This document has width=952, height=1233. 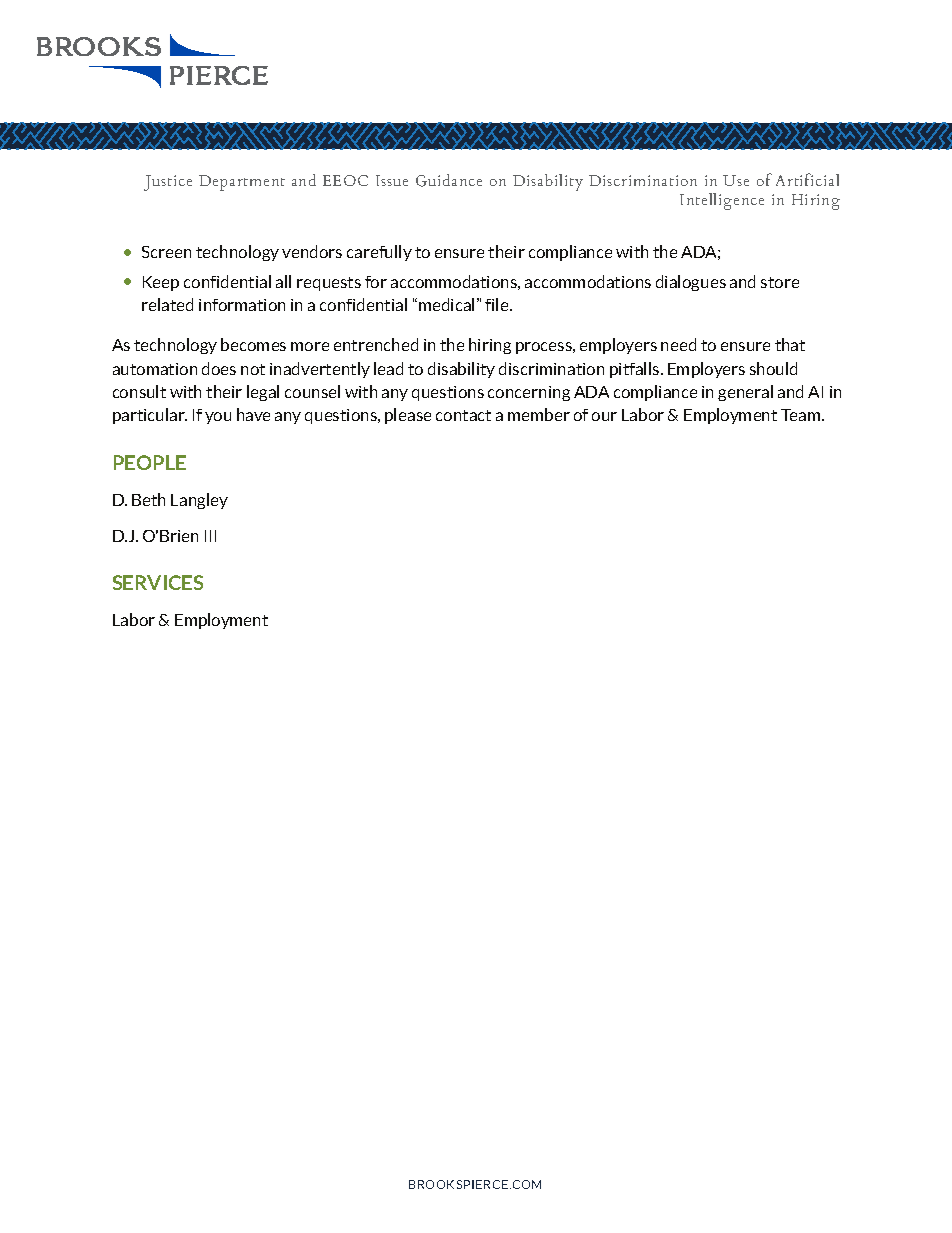 What do you see at coordinates (210, 536) in the document?
I see `III` at bounding box center [210, 536].
